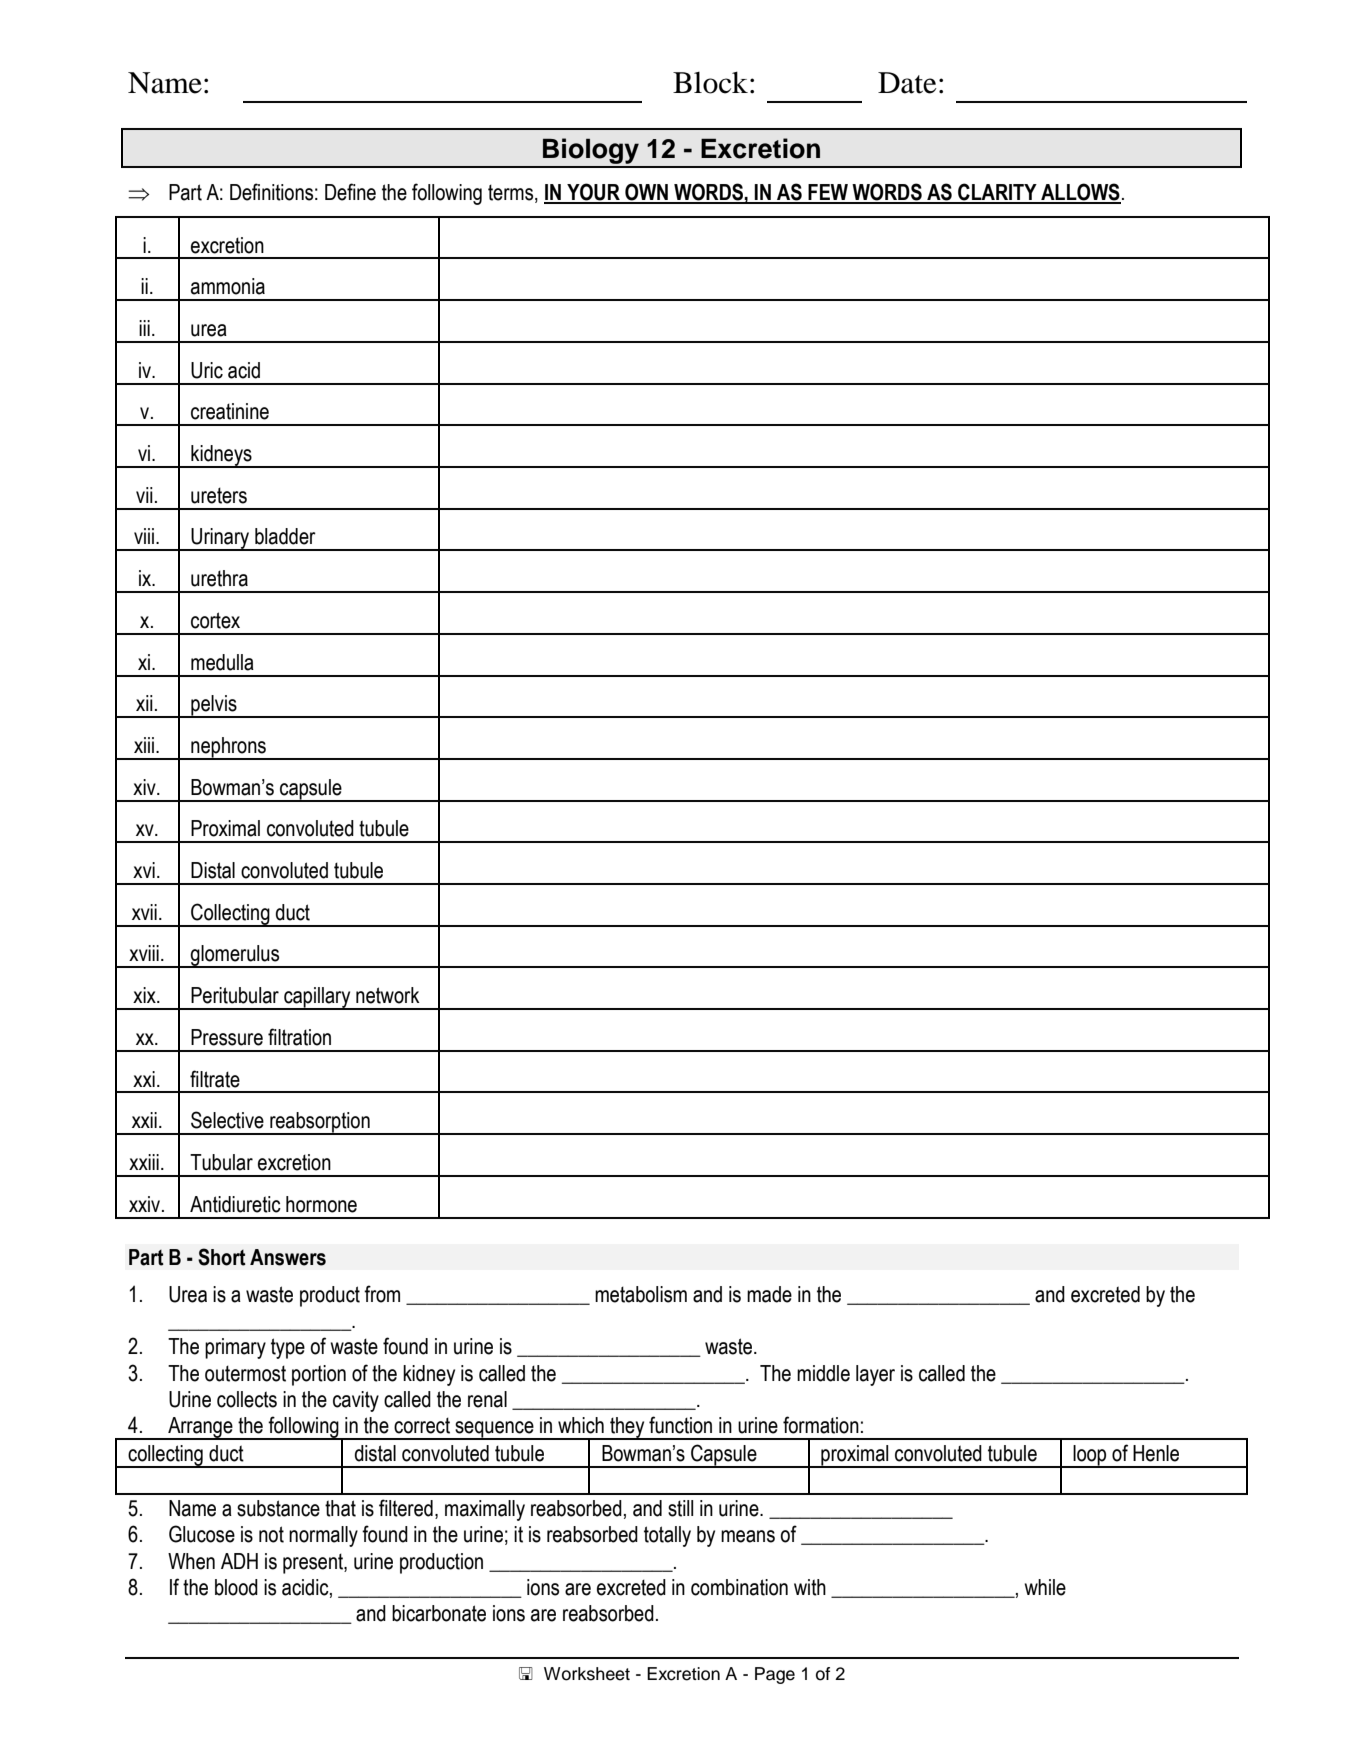 This document has width=1363, height=1764. What do you see at coordinates (236, 1587) in the document?
I see `blood` at bounding box center [236, 1587].
